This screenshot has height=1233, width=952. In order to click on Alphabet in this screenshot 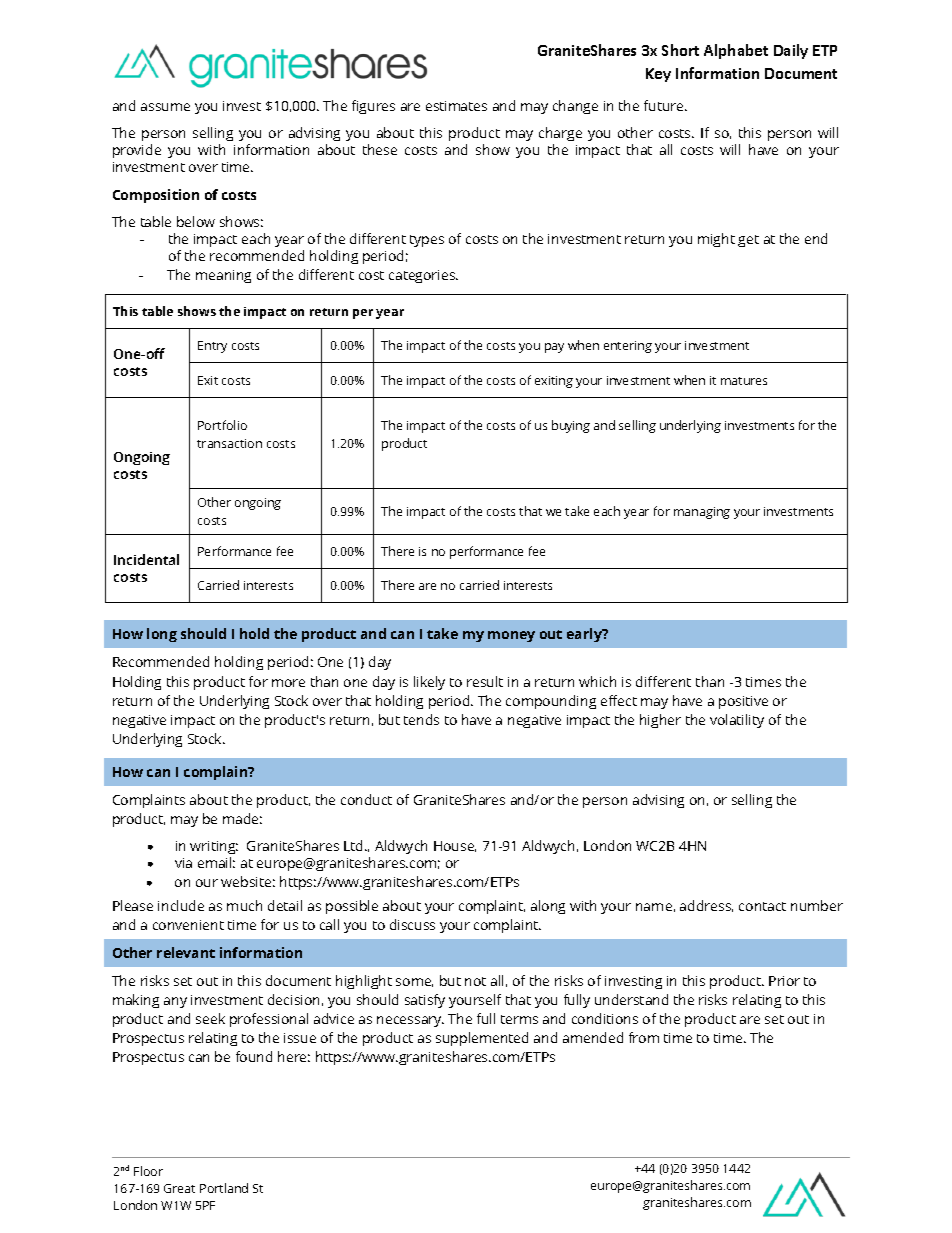, I will do `click(736, 51)`.
